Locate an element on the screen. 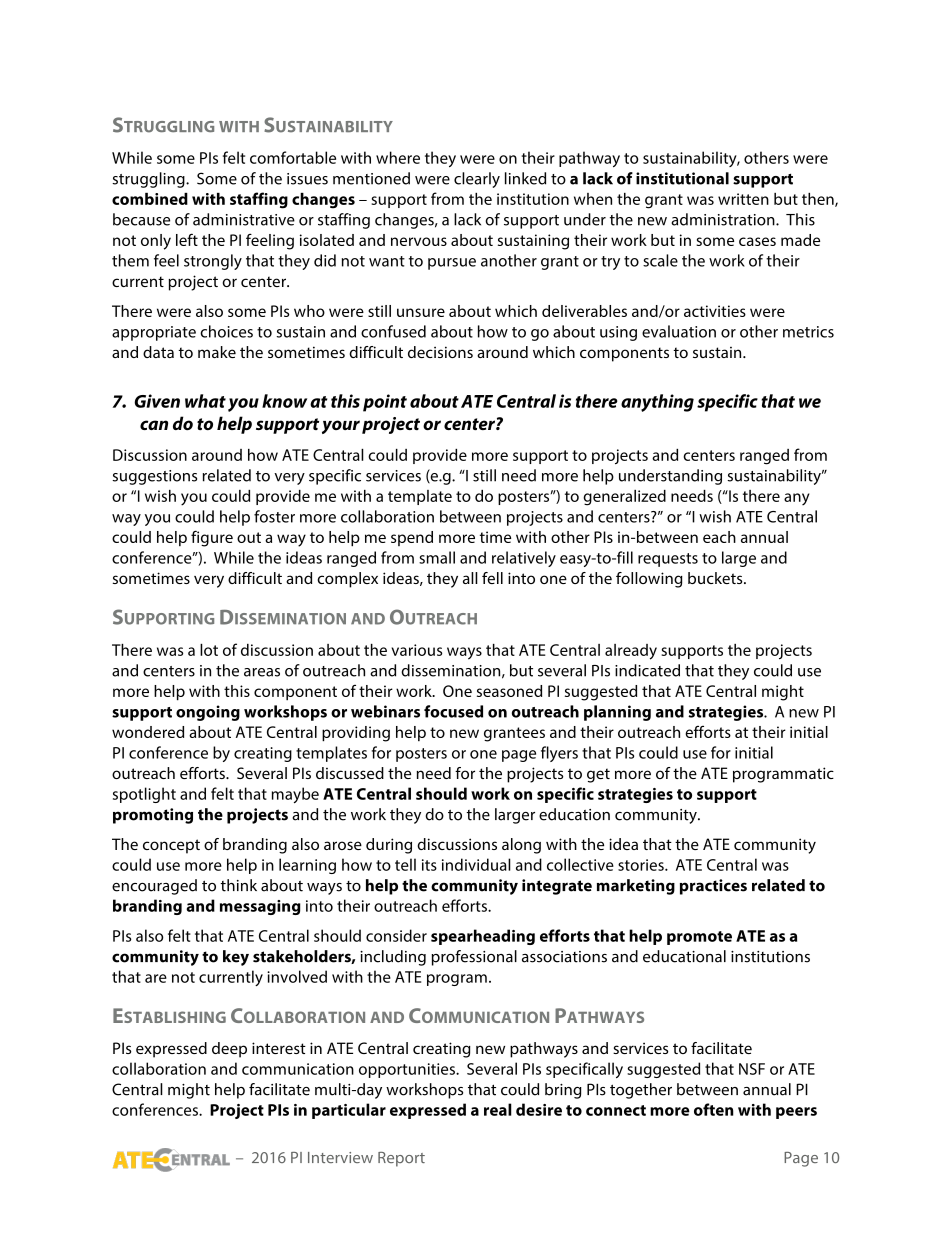  point is located at coordinates (385, 403).
